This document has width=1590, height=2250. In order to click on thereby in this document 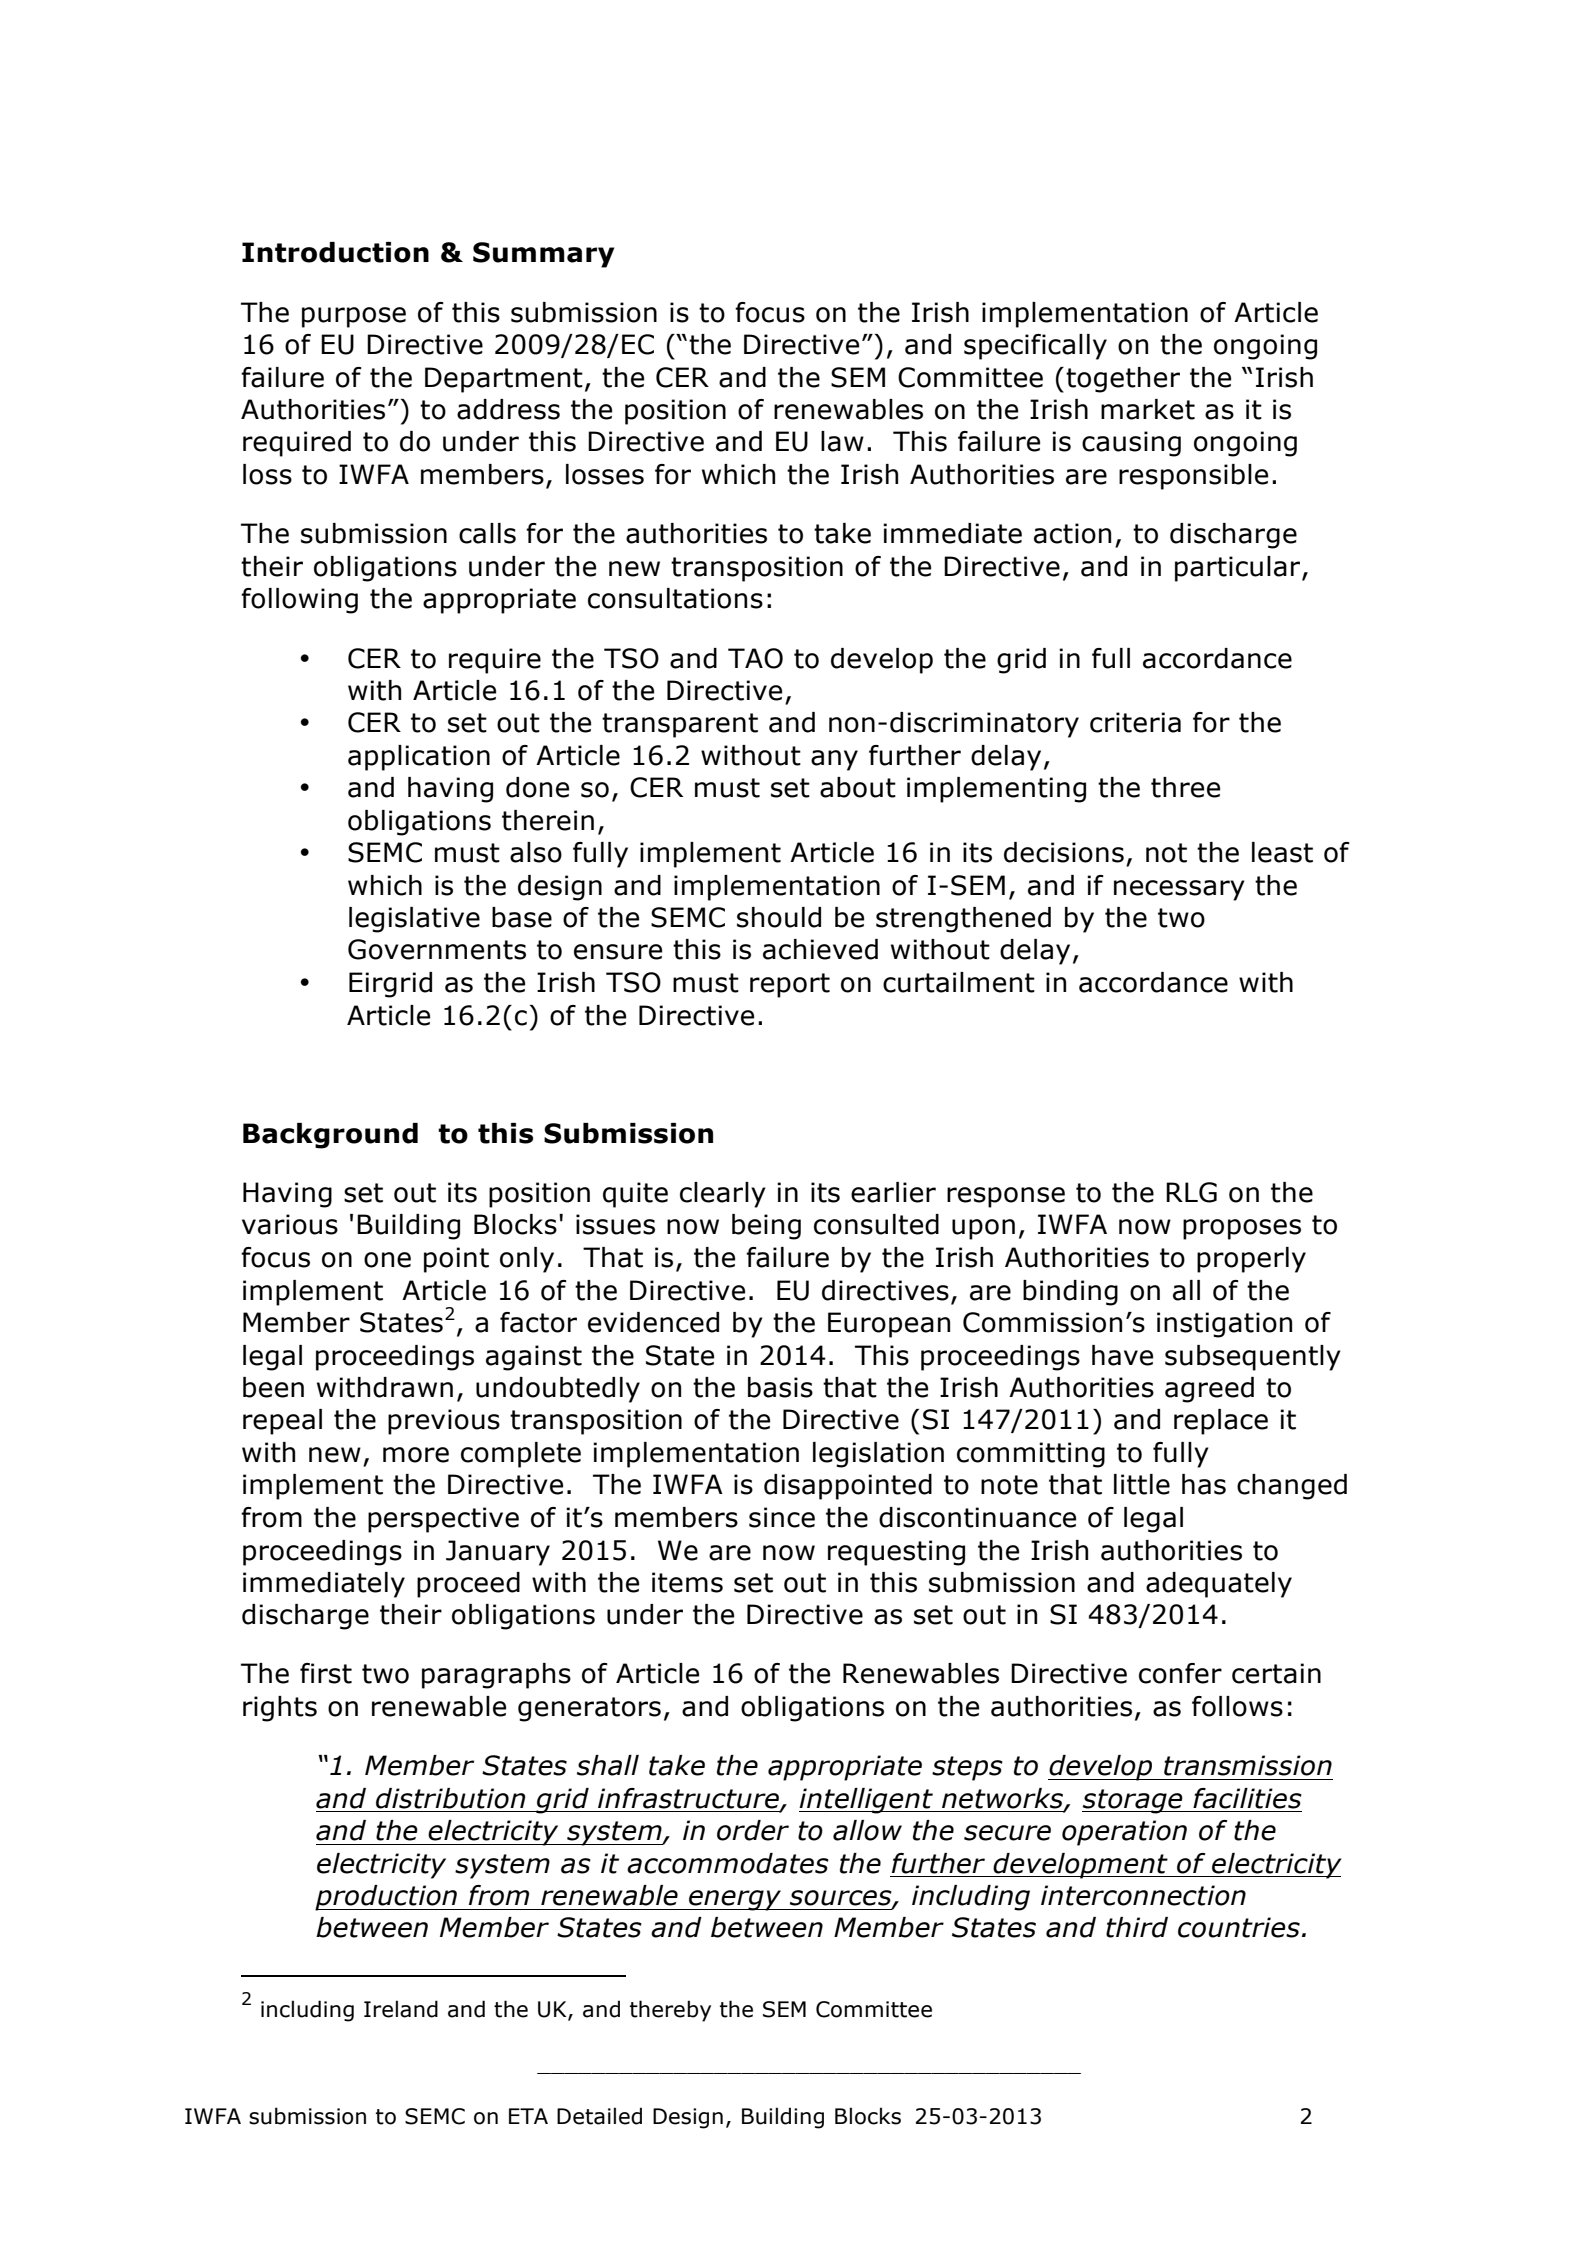, I will do `click(670, 2011)`.
